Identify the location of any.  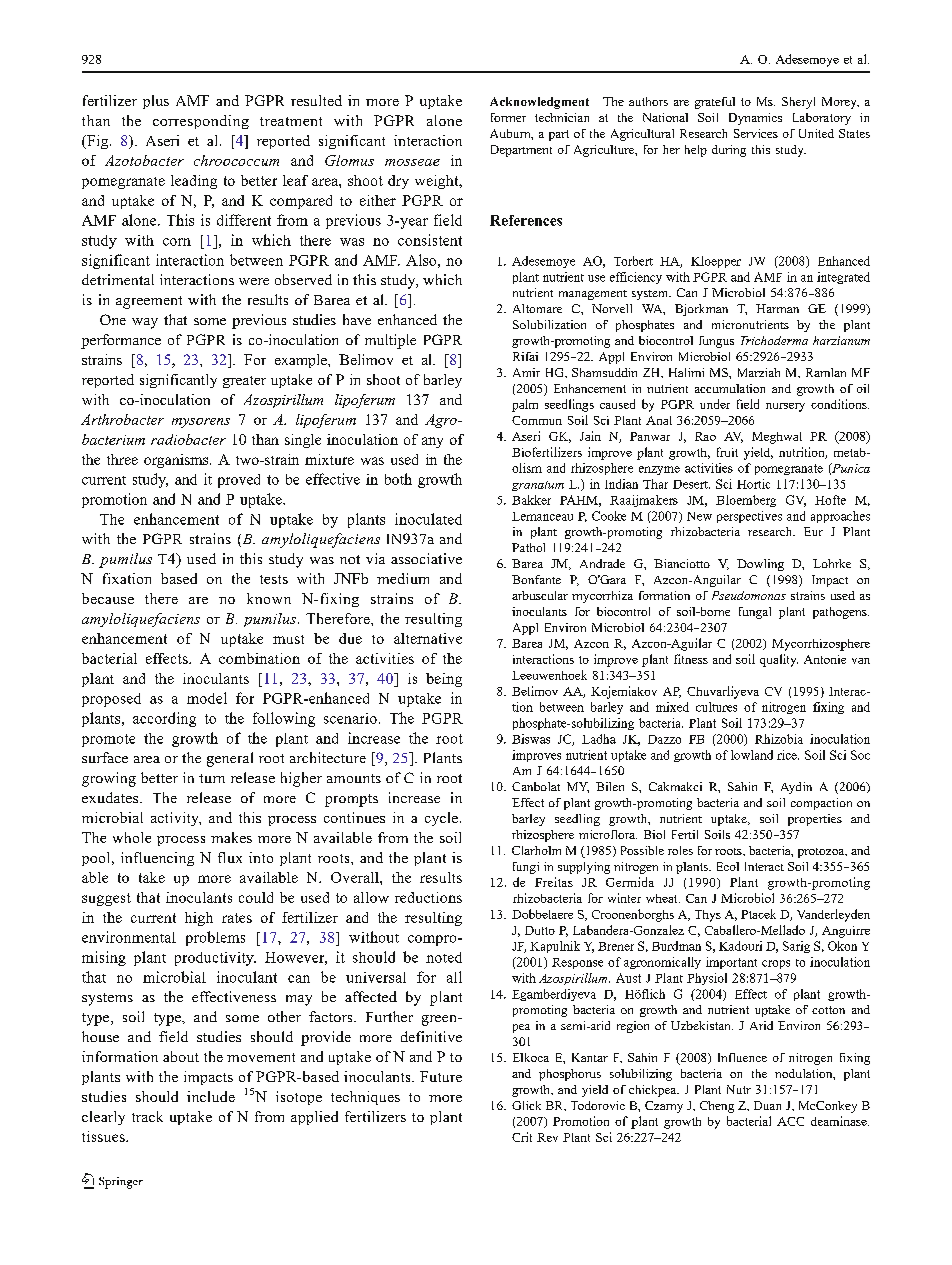
(432, 442).
